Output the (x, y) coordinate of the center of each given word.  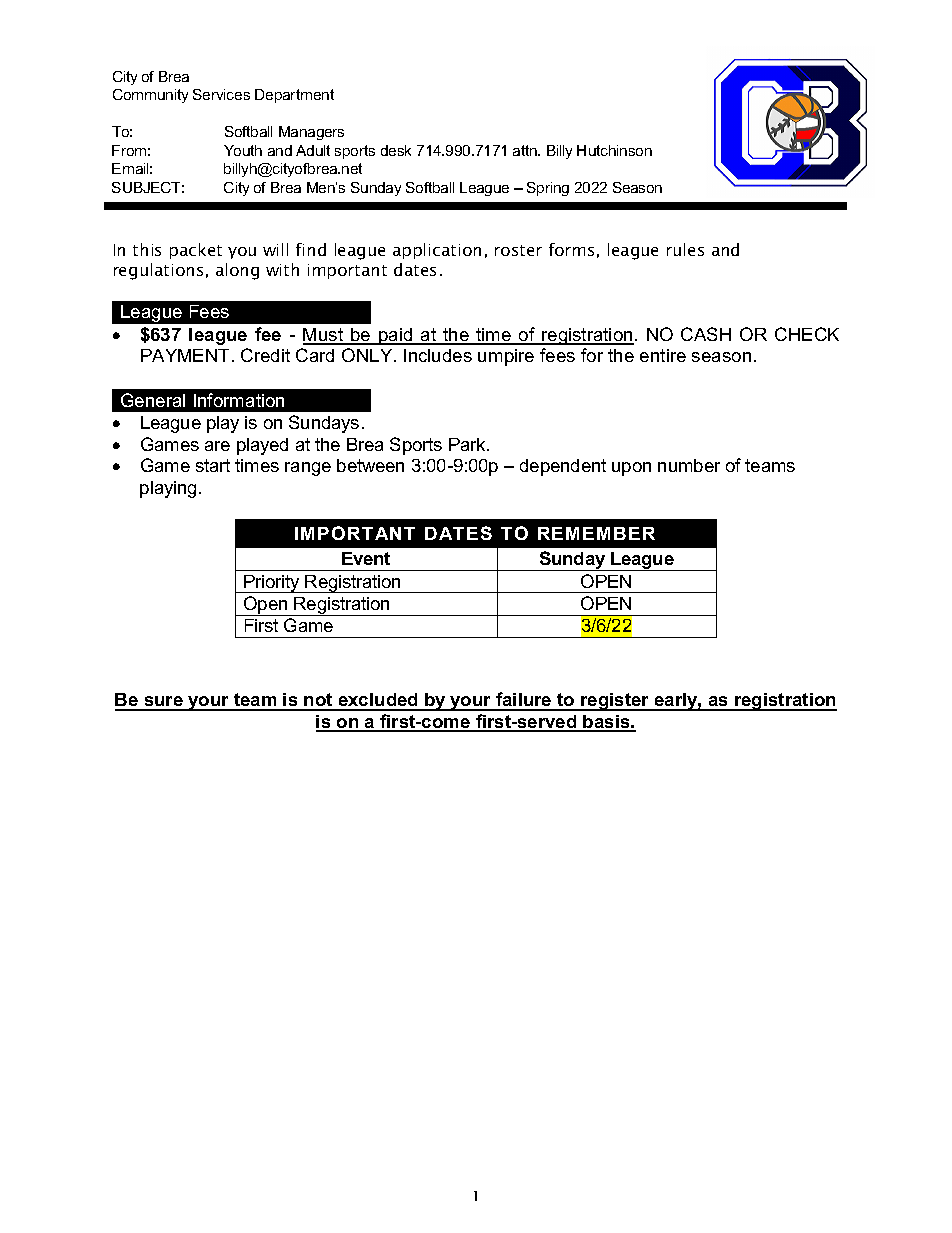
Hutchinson (614, 150)
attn (526, 150)
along (237, 271)
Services (221, 94)
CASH (706, 334)
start (213, 465)
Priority (272, 584)
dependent (563, 467)
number (689, 465)
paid (396, 336)
